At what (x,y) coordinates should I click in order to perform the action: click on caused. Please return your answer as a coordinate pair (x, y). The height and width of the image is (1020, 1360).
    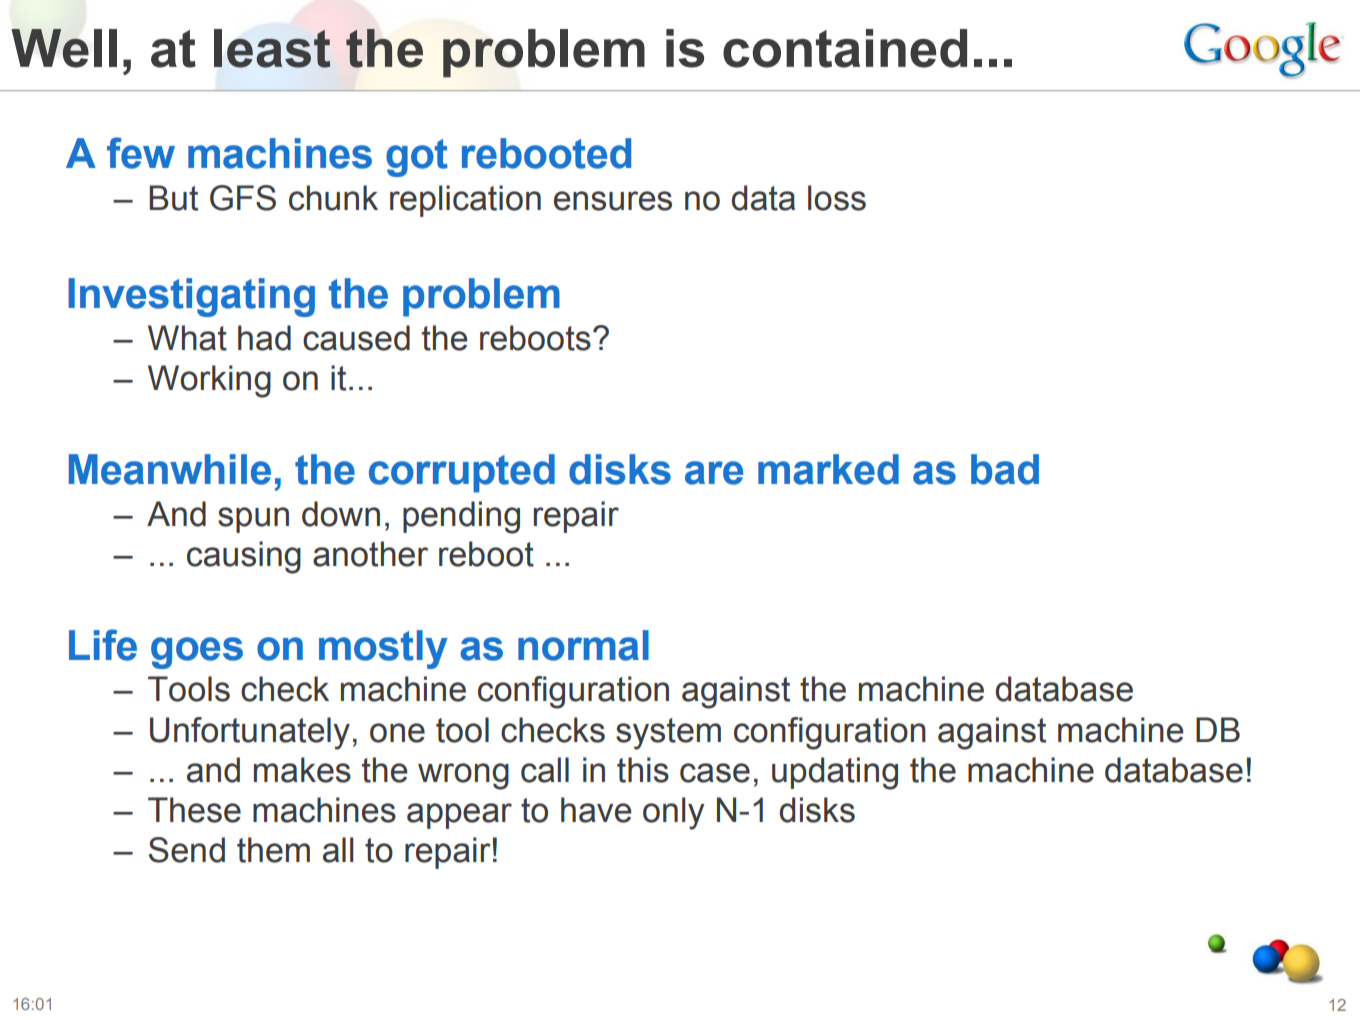
    Looking at the image, I should click on (356, 338).
